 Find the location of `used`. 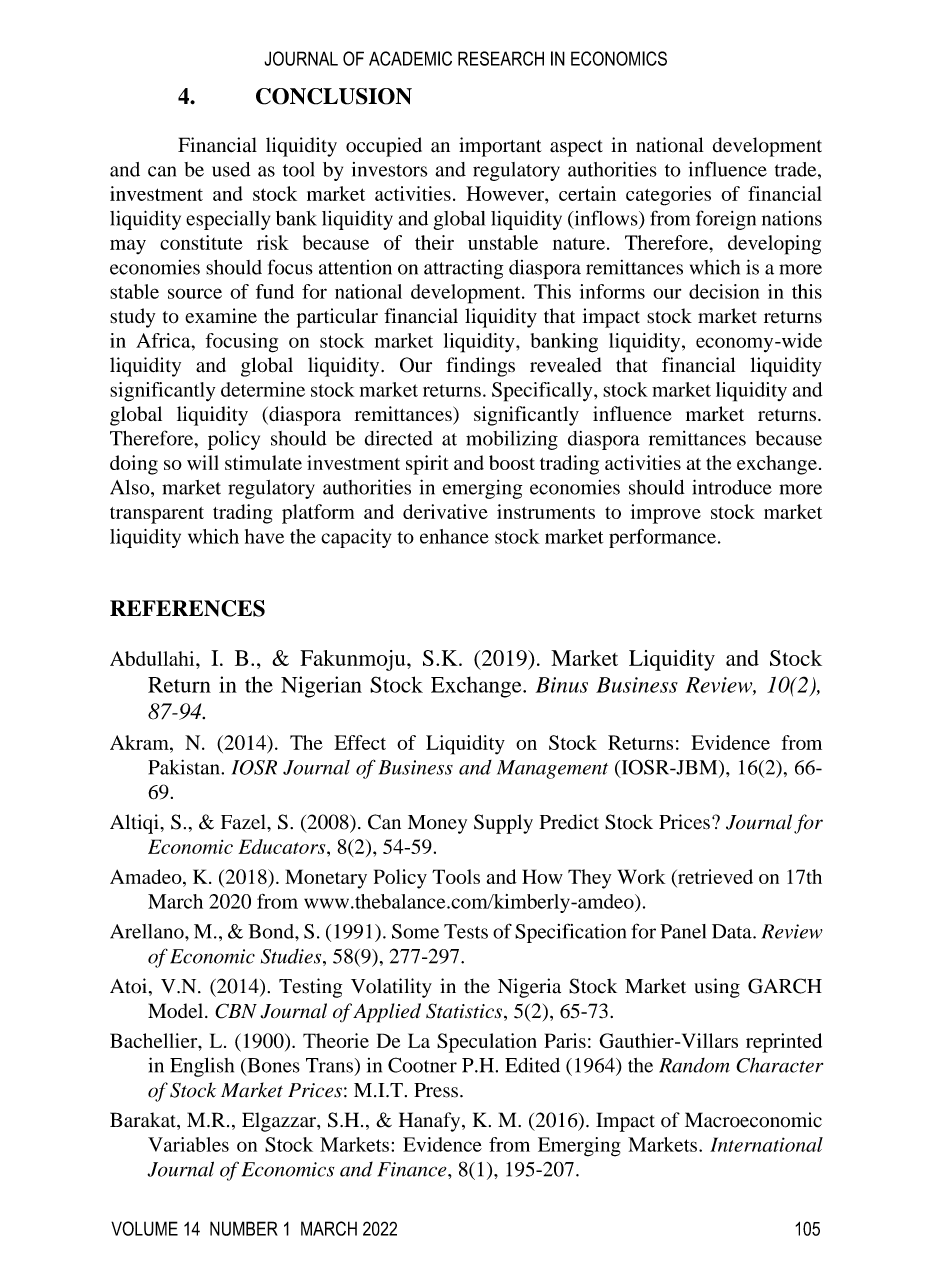

used is located at coordinates (231, 169).
